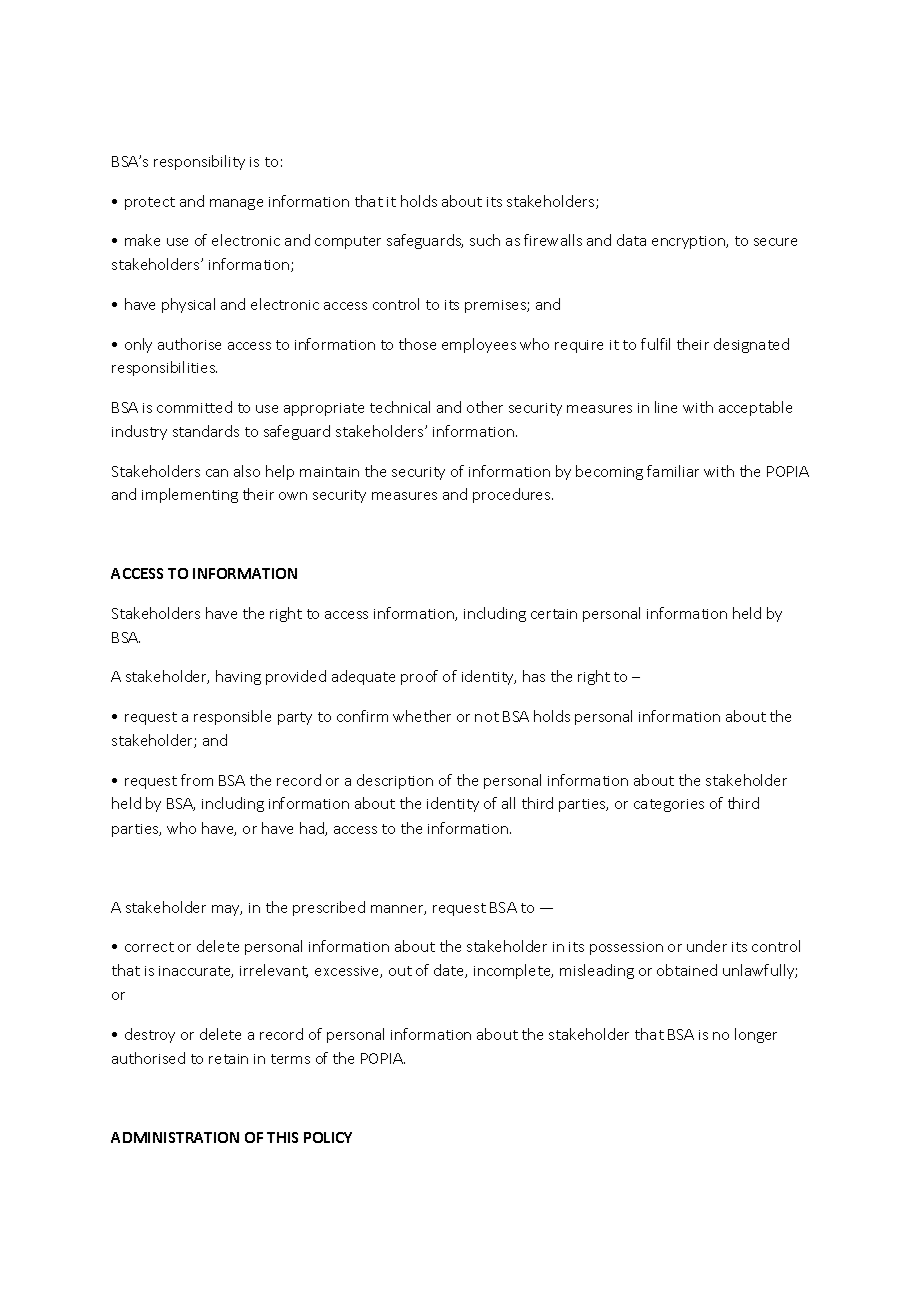 The height and width of the screenshot is (1308, 924). What do you see at coordinates (206, 431) in the screenshot?
I see `standards` at bounding box center [206, 431].
